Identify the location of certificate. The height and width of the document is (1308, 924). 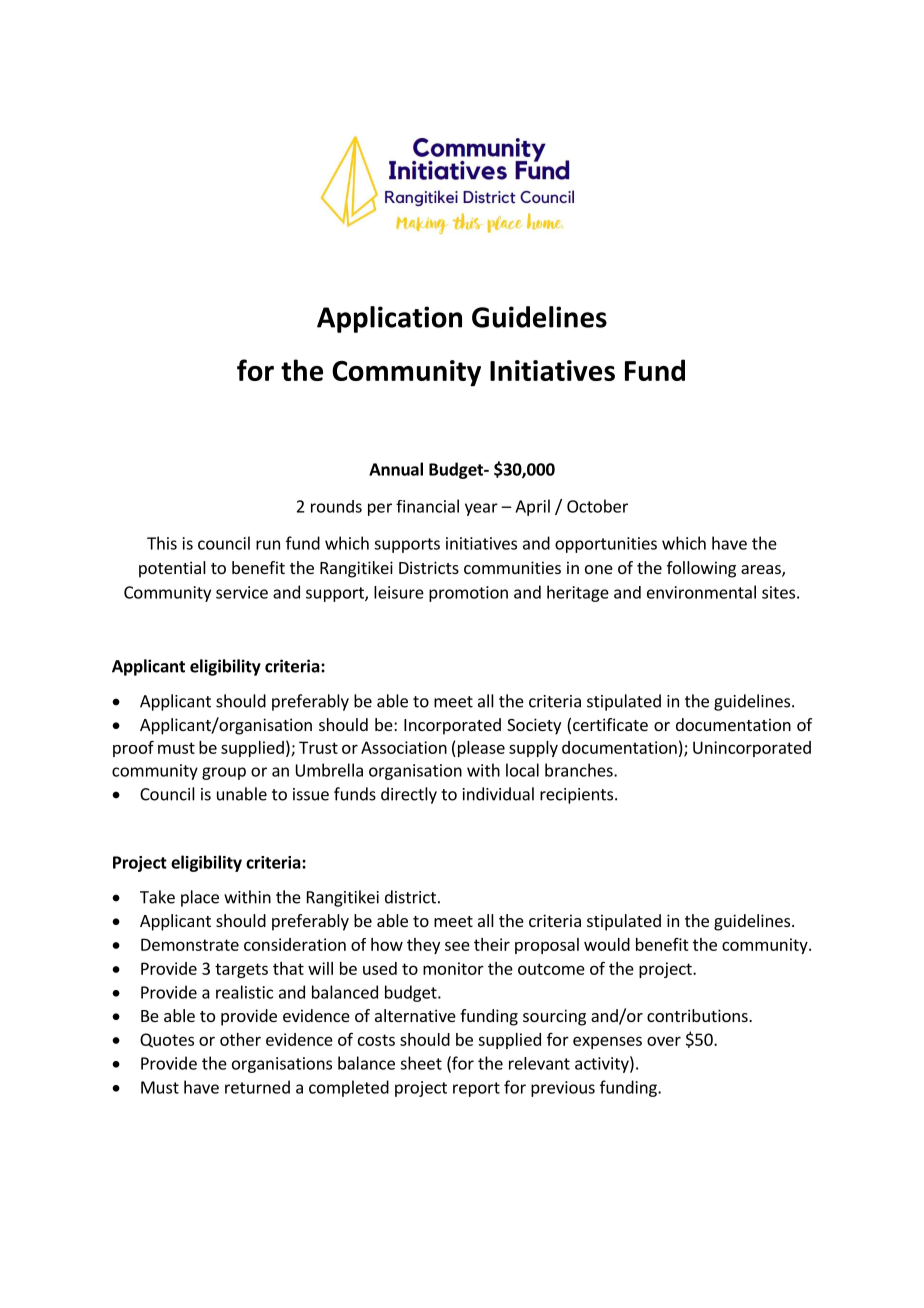
(610, 724).
